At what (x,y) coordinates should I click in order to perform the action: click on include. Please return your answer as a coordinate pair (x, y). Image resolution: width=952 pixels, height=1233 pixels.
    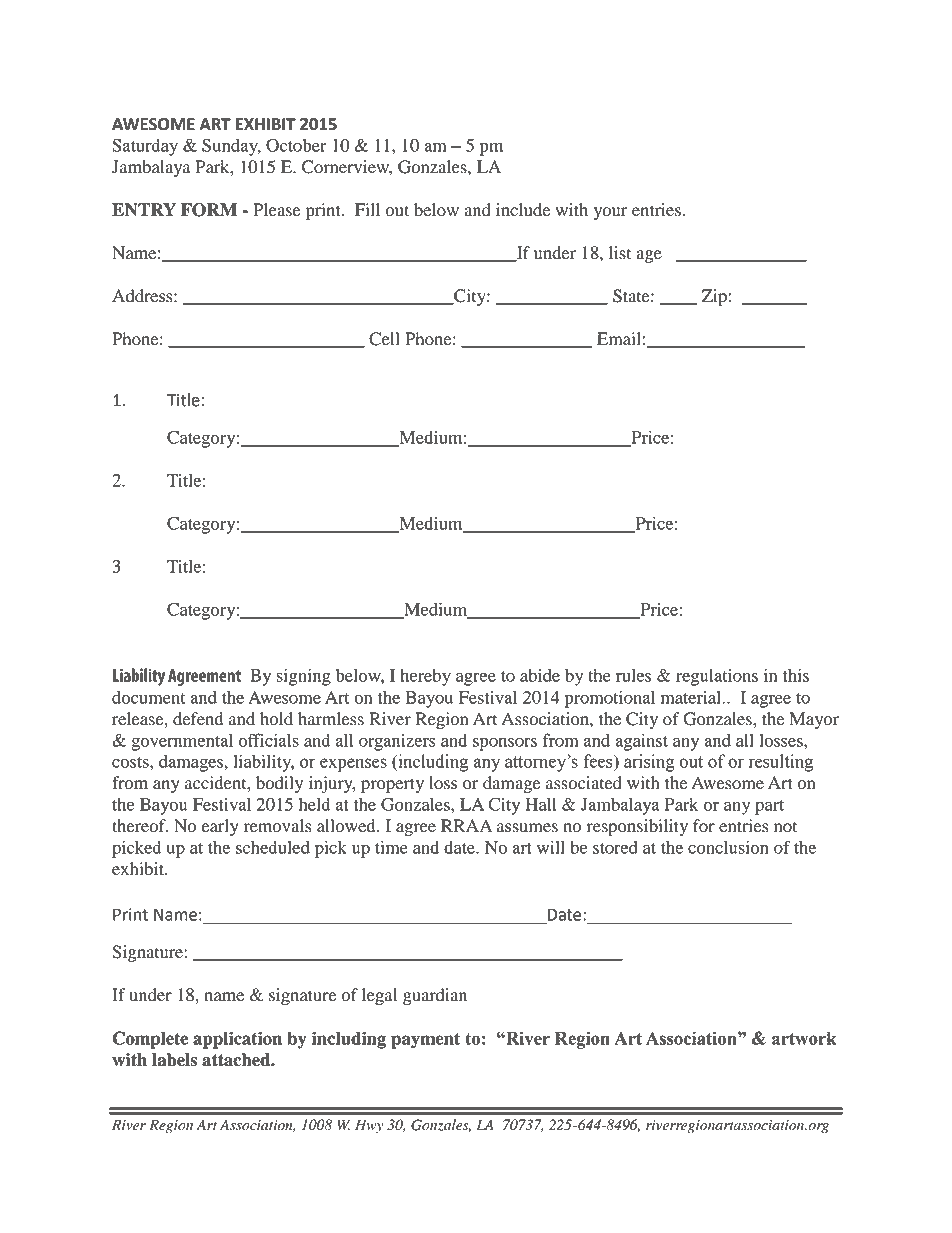
    Looking at the image, I should click on (523, 210).
